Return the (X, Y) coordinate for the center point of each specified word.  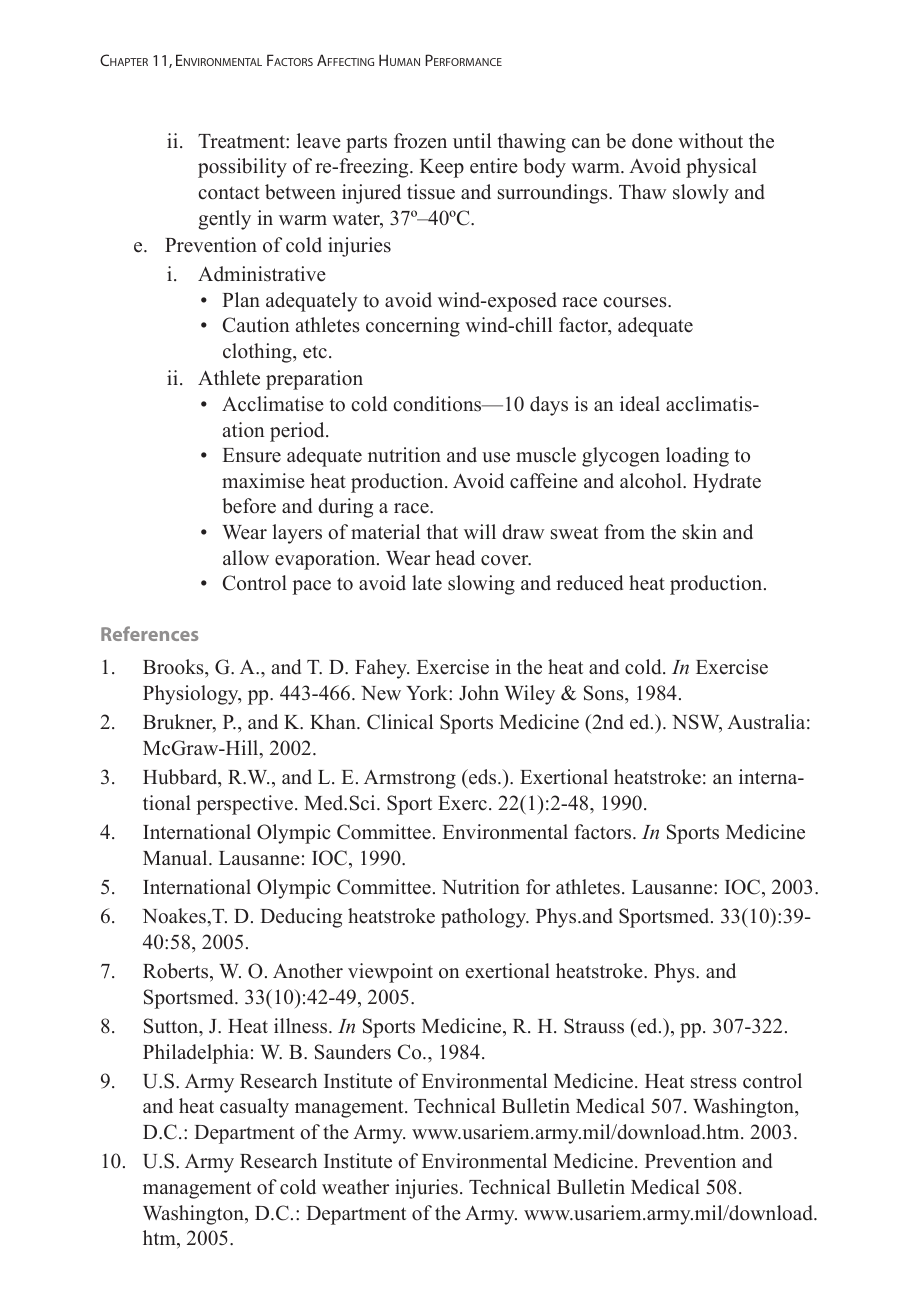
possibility (242, 168)
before (249, 506)
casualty (254, 1108)
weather (355, 1187)
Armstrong (410, 779)
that (442, 531)
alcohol (652, 481)
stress (714, 1082)
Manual (176, 858)
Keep (442, 168)
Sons (605, 693)
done (652, 141)
